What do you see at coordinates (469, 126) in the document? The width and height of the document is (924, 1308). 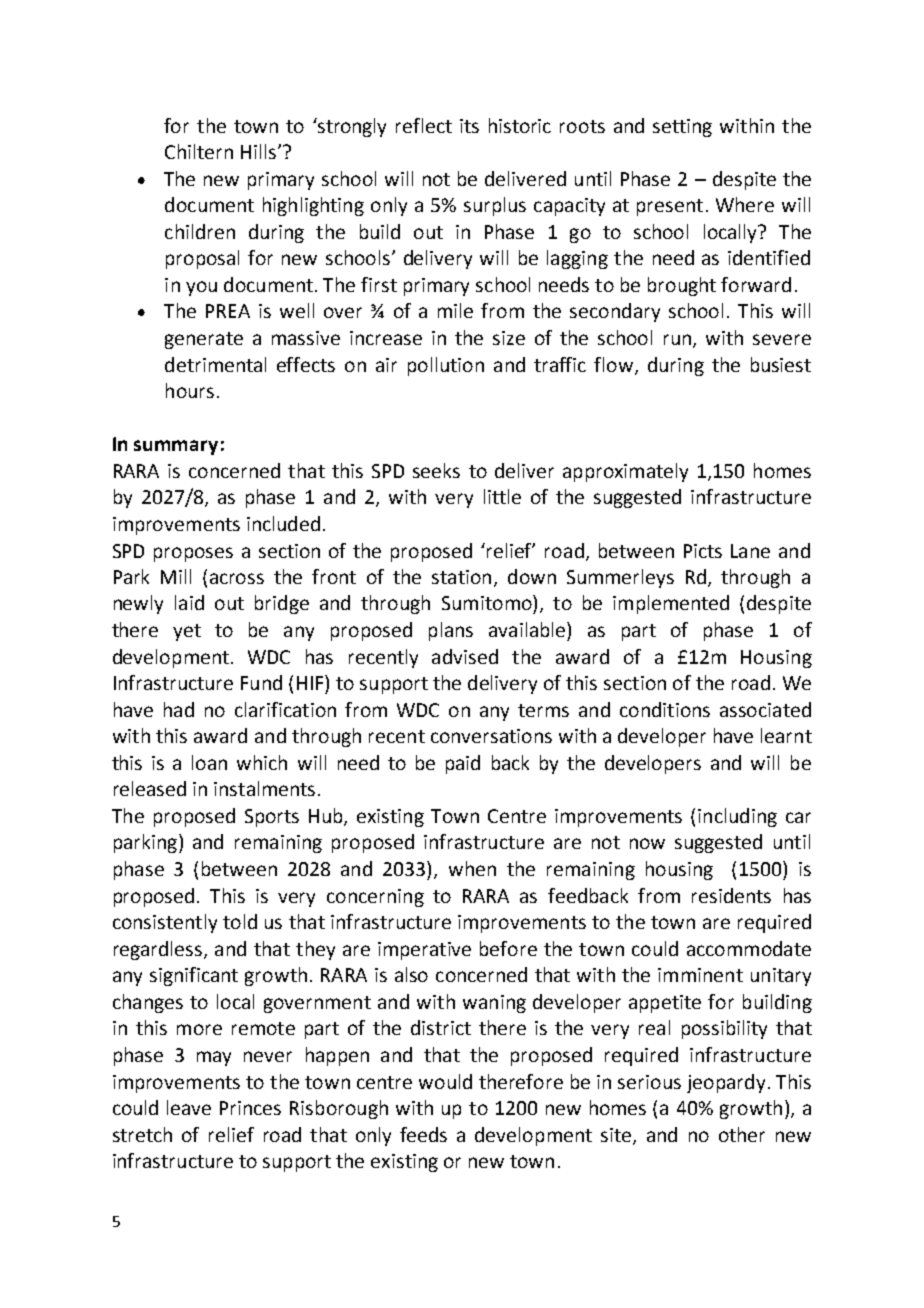 I see `its` at bounding box center [469, 126].
